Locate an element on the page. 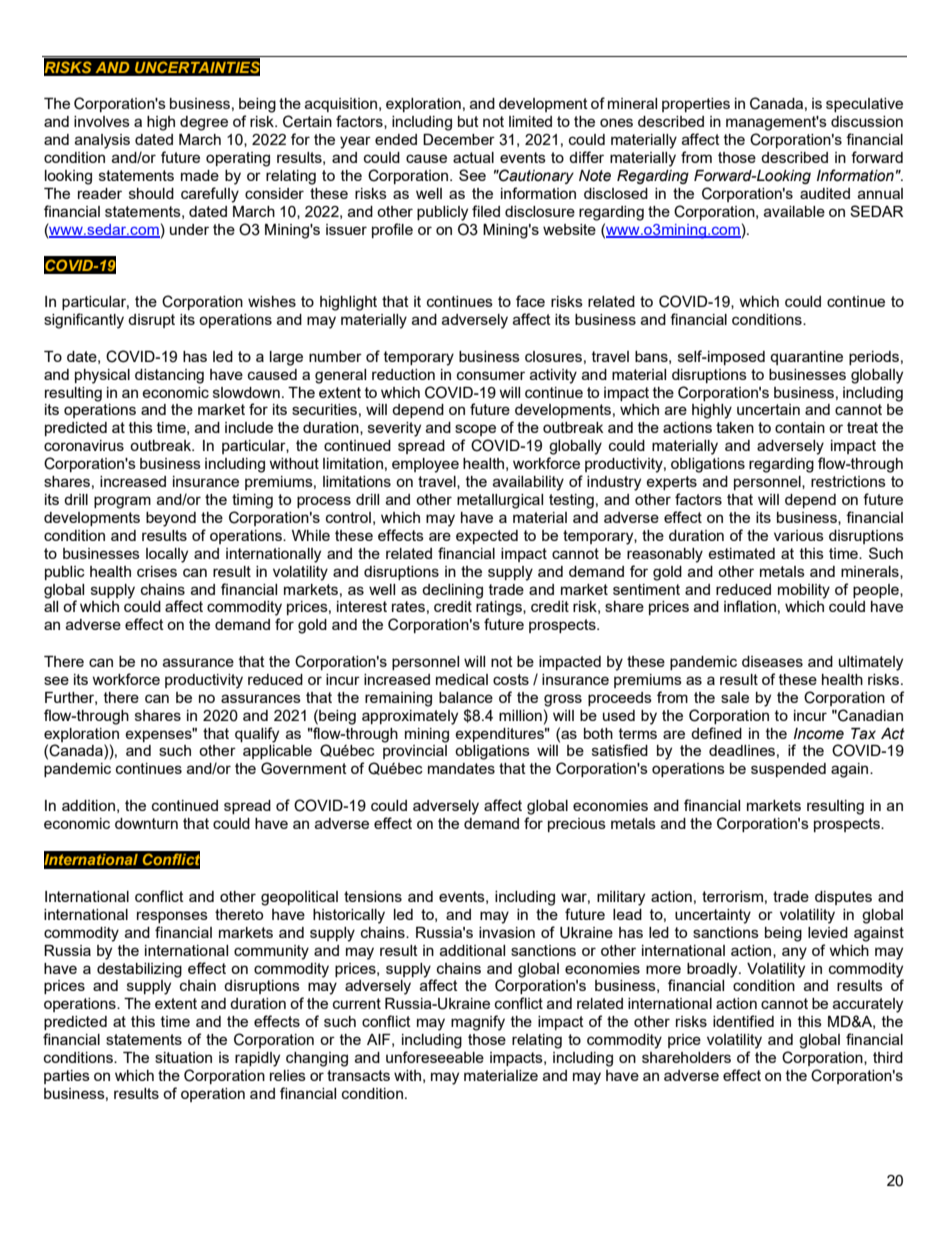 This document has width=952, height=1233. December is located at coordinates (459, 139).
